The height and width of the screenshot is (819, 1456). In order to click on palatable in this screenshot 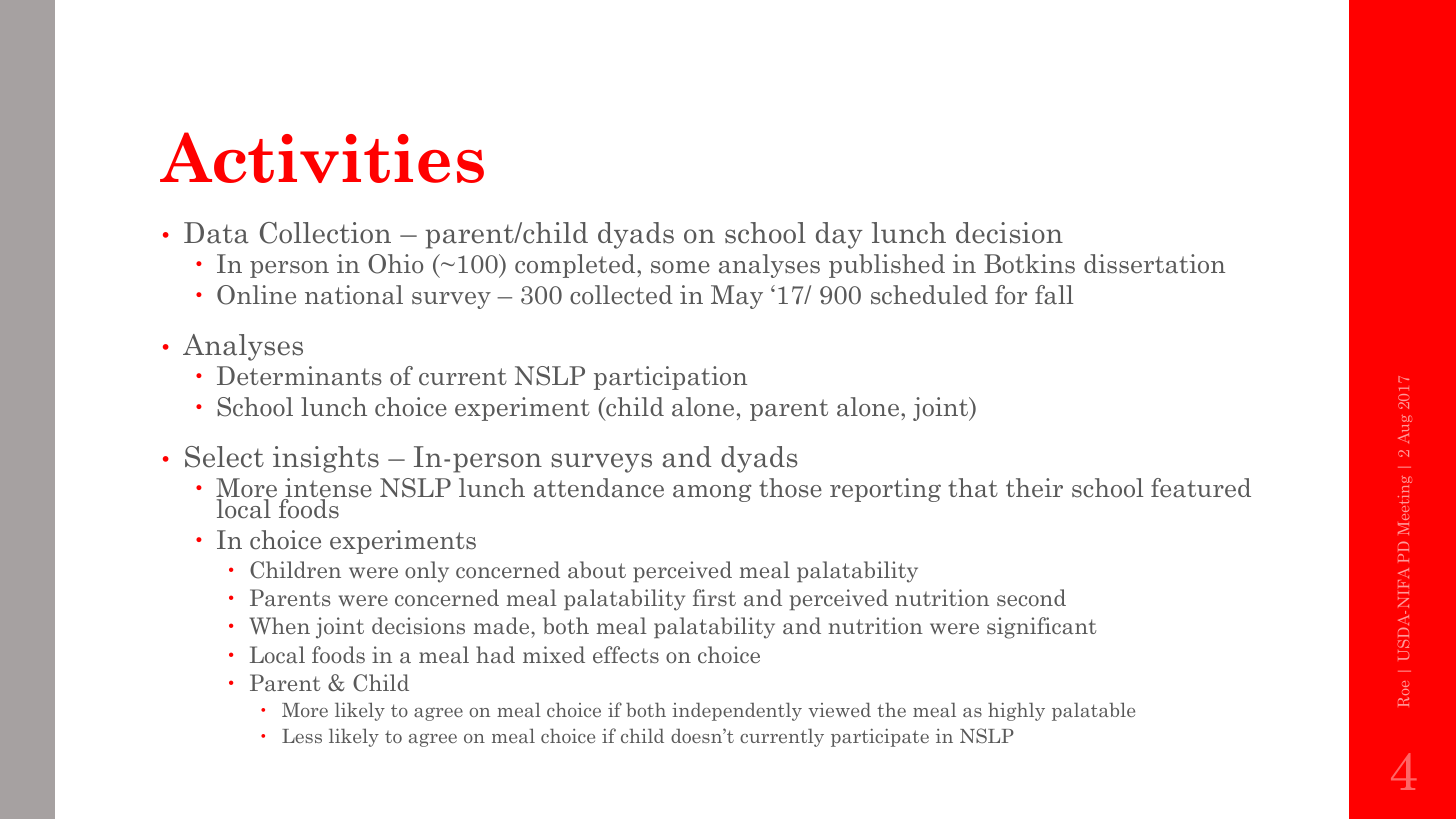, I will do `click(1093, 711)`.
